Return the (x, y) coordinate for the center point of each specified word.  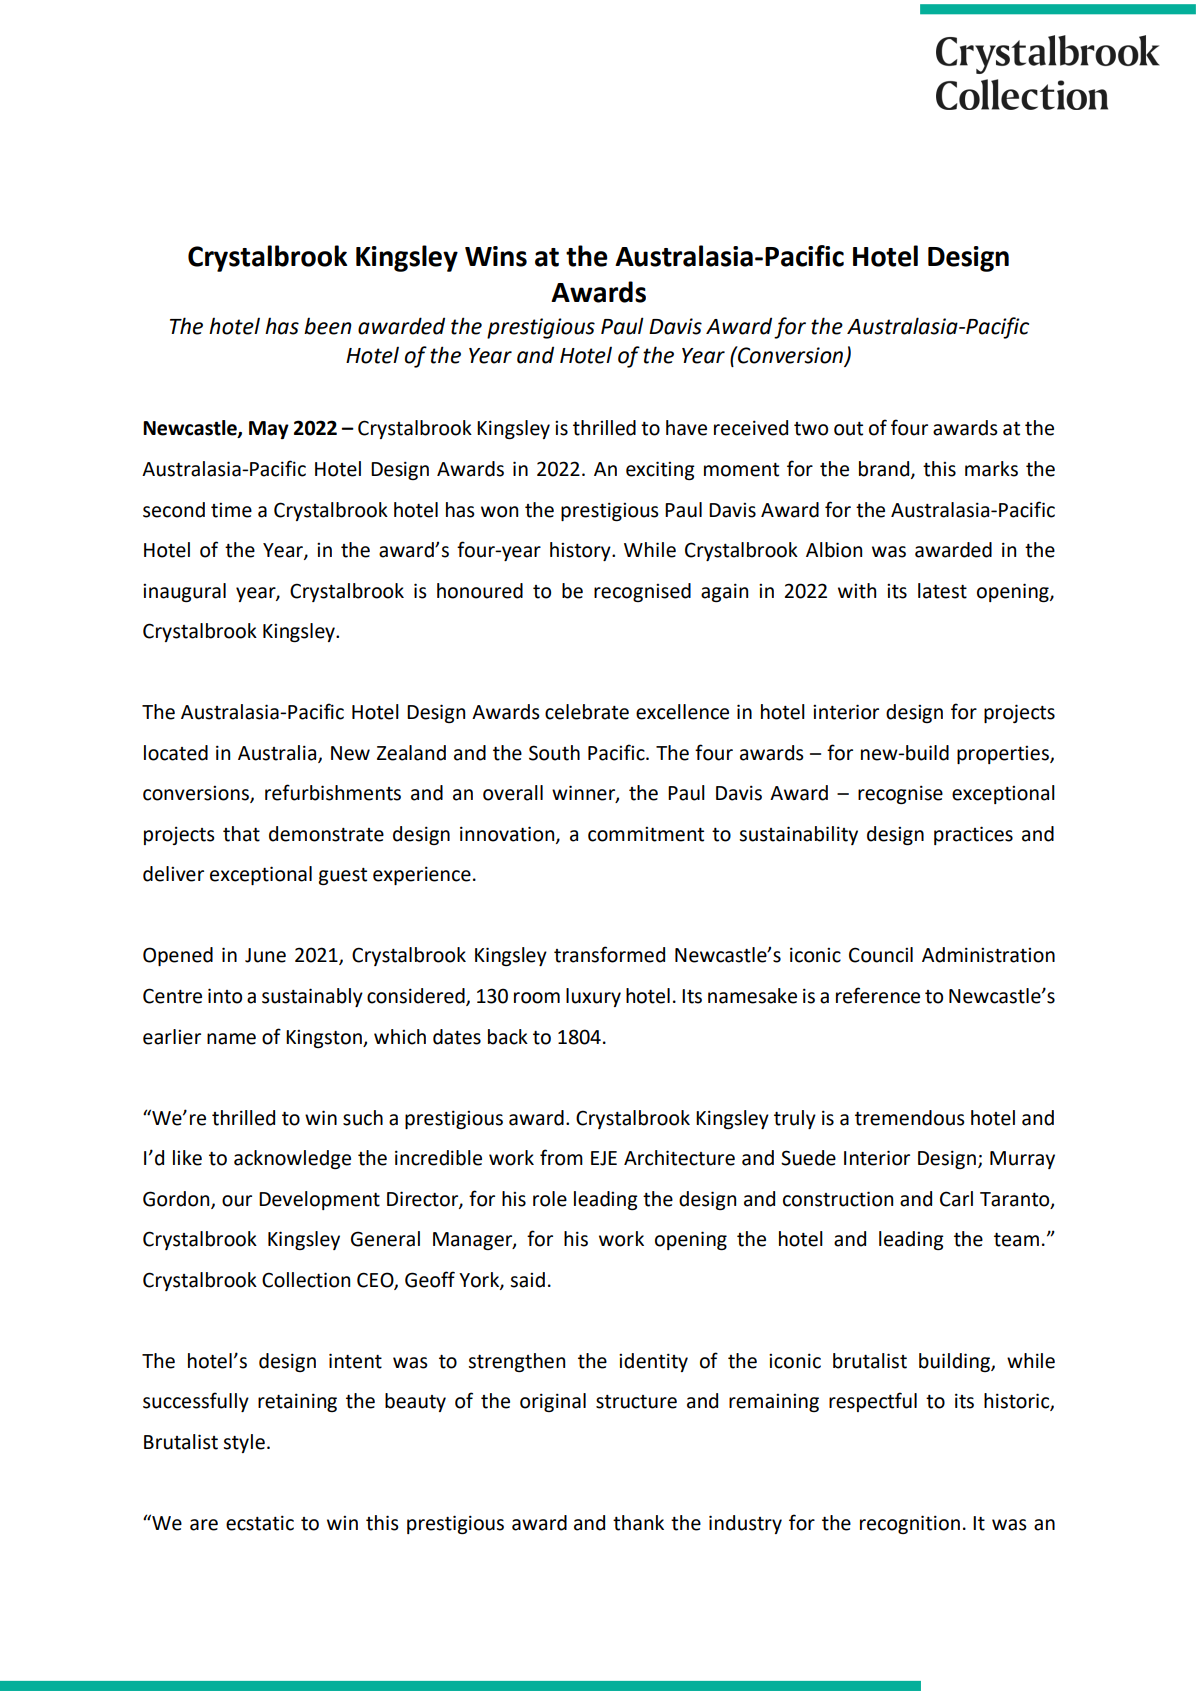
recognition (910, 1524)
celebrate (587, 712)
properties (1004, 755)
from (561, 1157)
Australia (278, 753)
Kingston (325, 1039)
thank (638, 1523)
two (811, 429)
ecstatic (260, 1523)
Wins (496, 256)
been (328, 326)
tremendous (910, 1118)
